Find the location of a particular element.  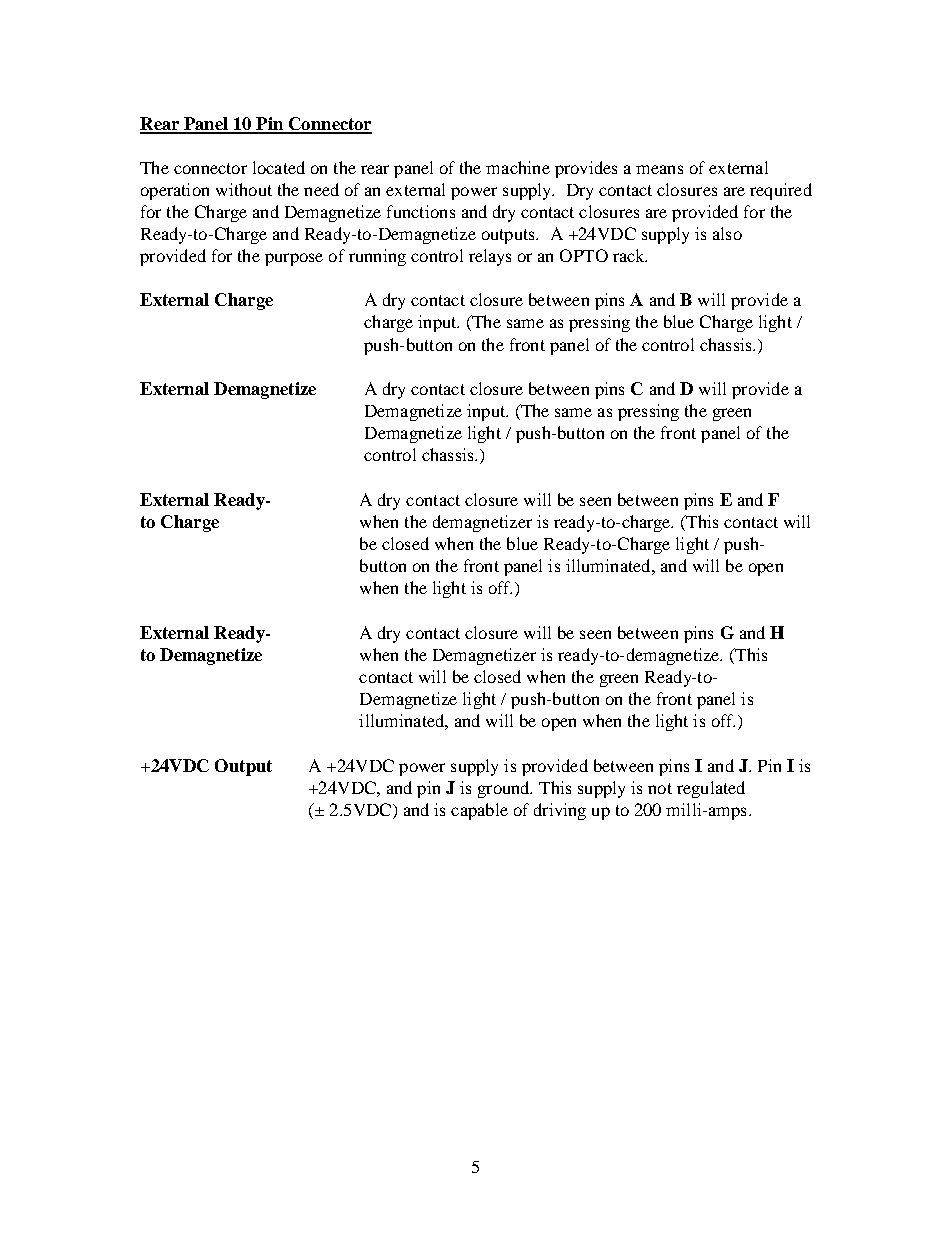

without is located at coordinates (244, 189).
